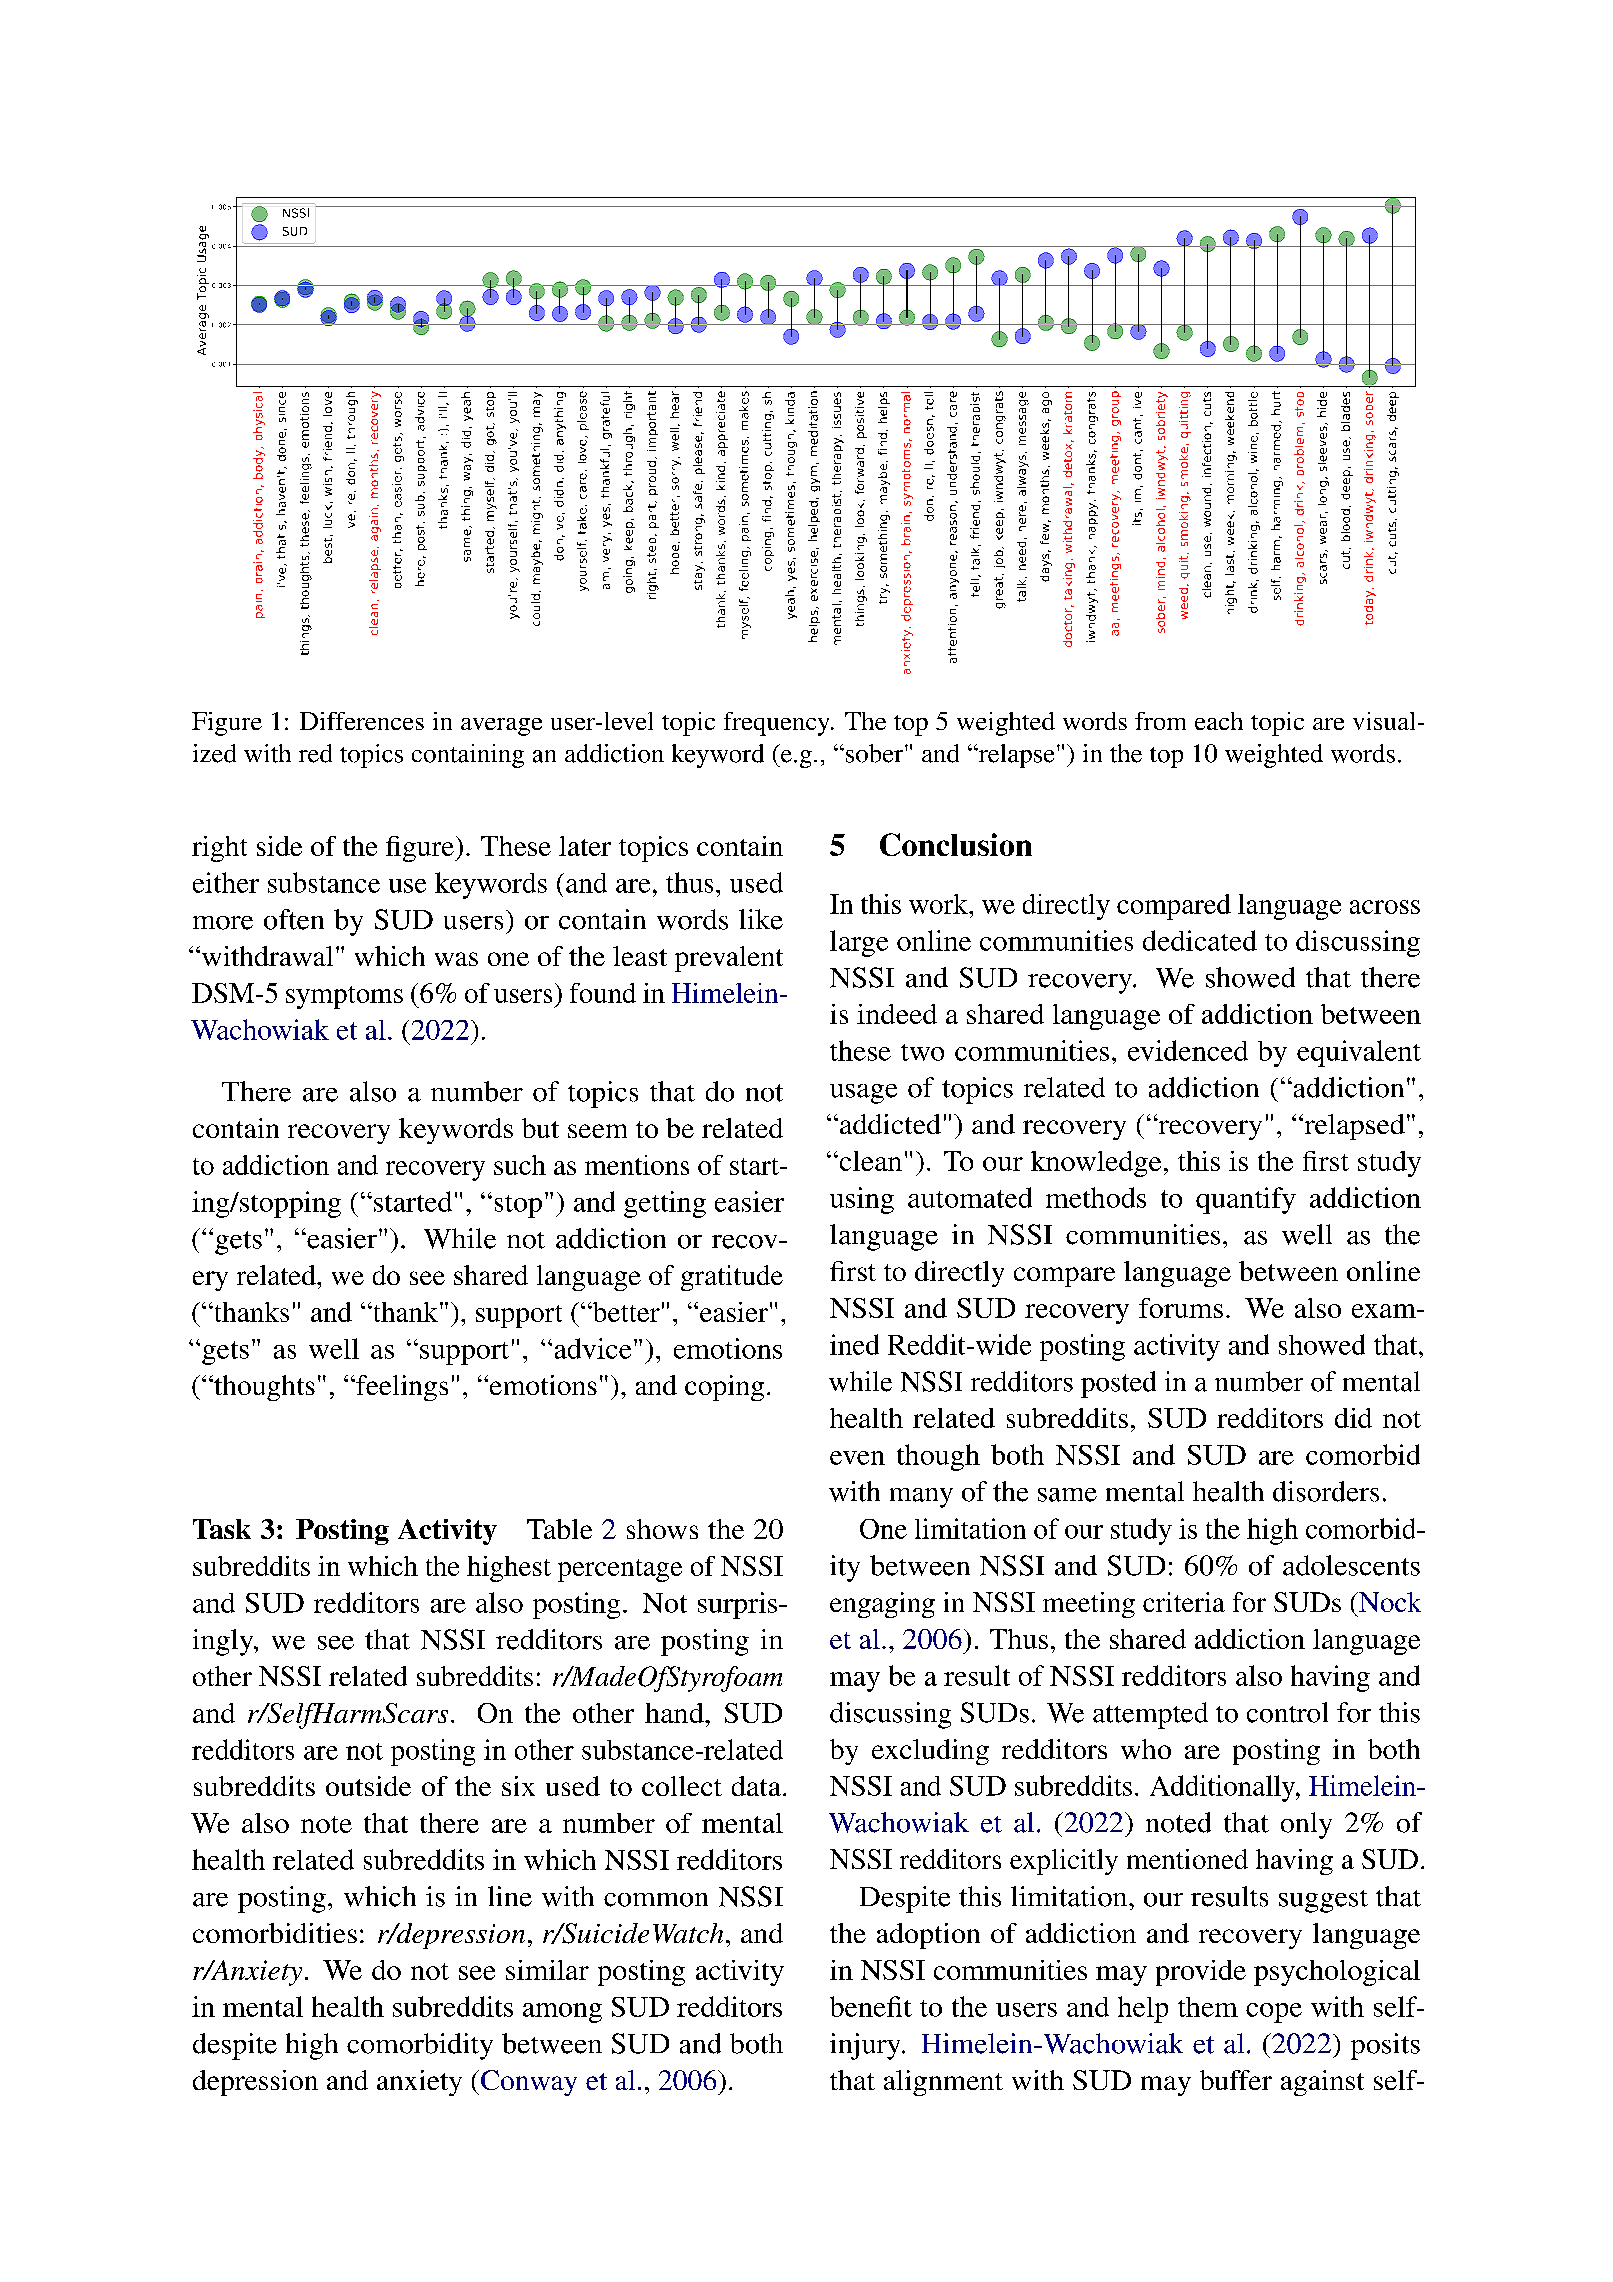 Image resolution: width=1613 pixels, height=2282 pixels. What do you see at coordinates (1326, 1491) in the document?
I see `disorders` at bounding box center [1326, 1491].
